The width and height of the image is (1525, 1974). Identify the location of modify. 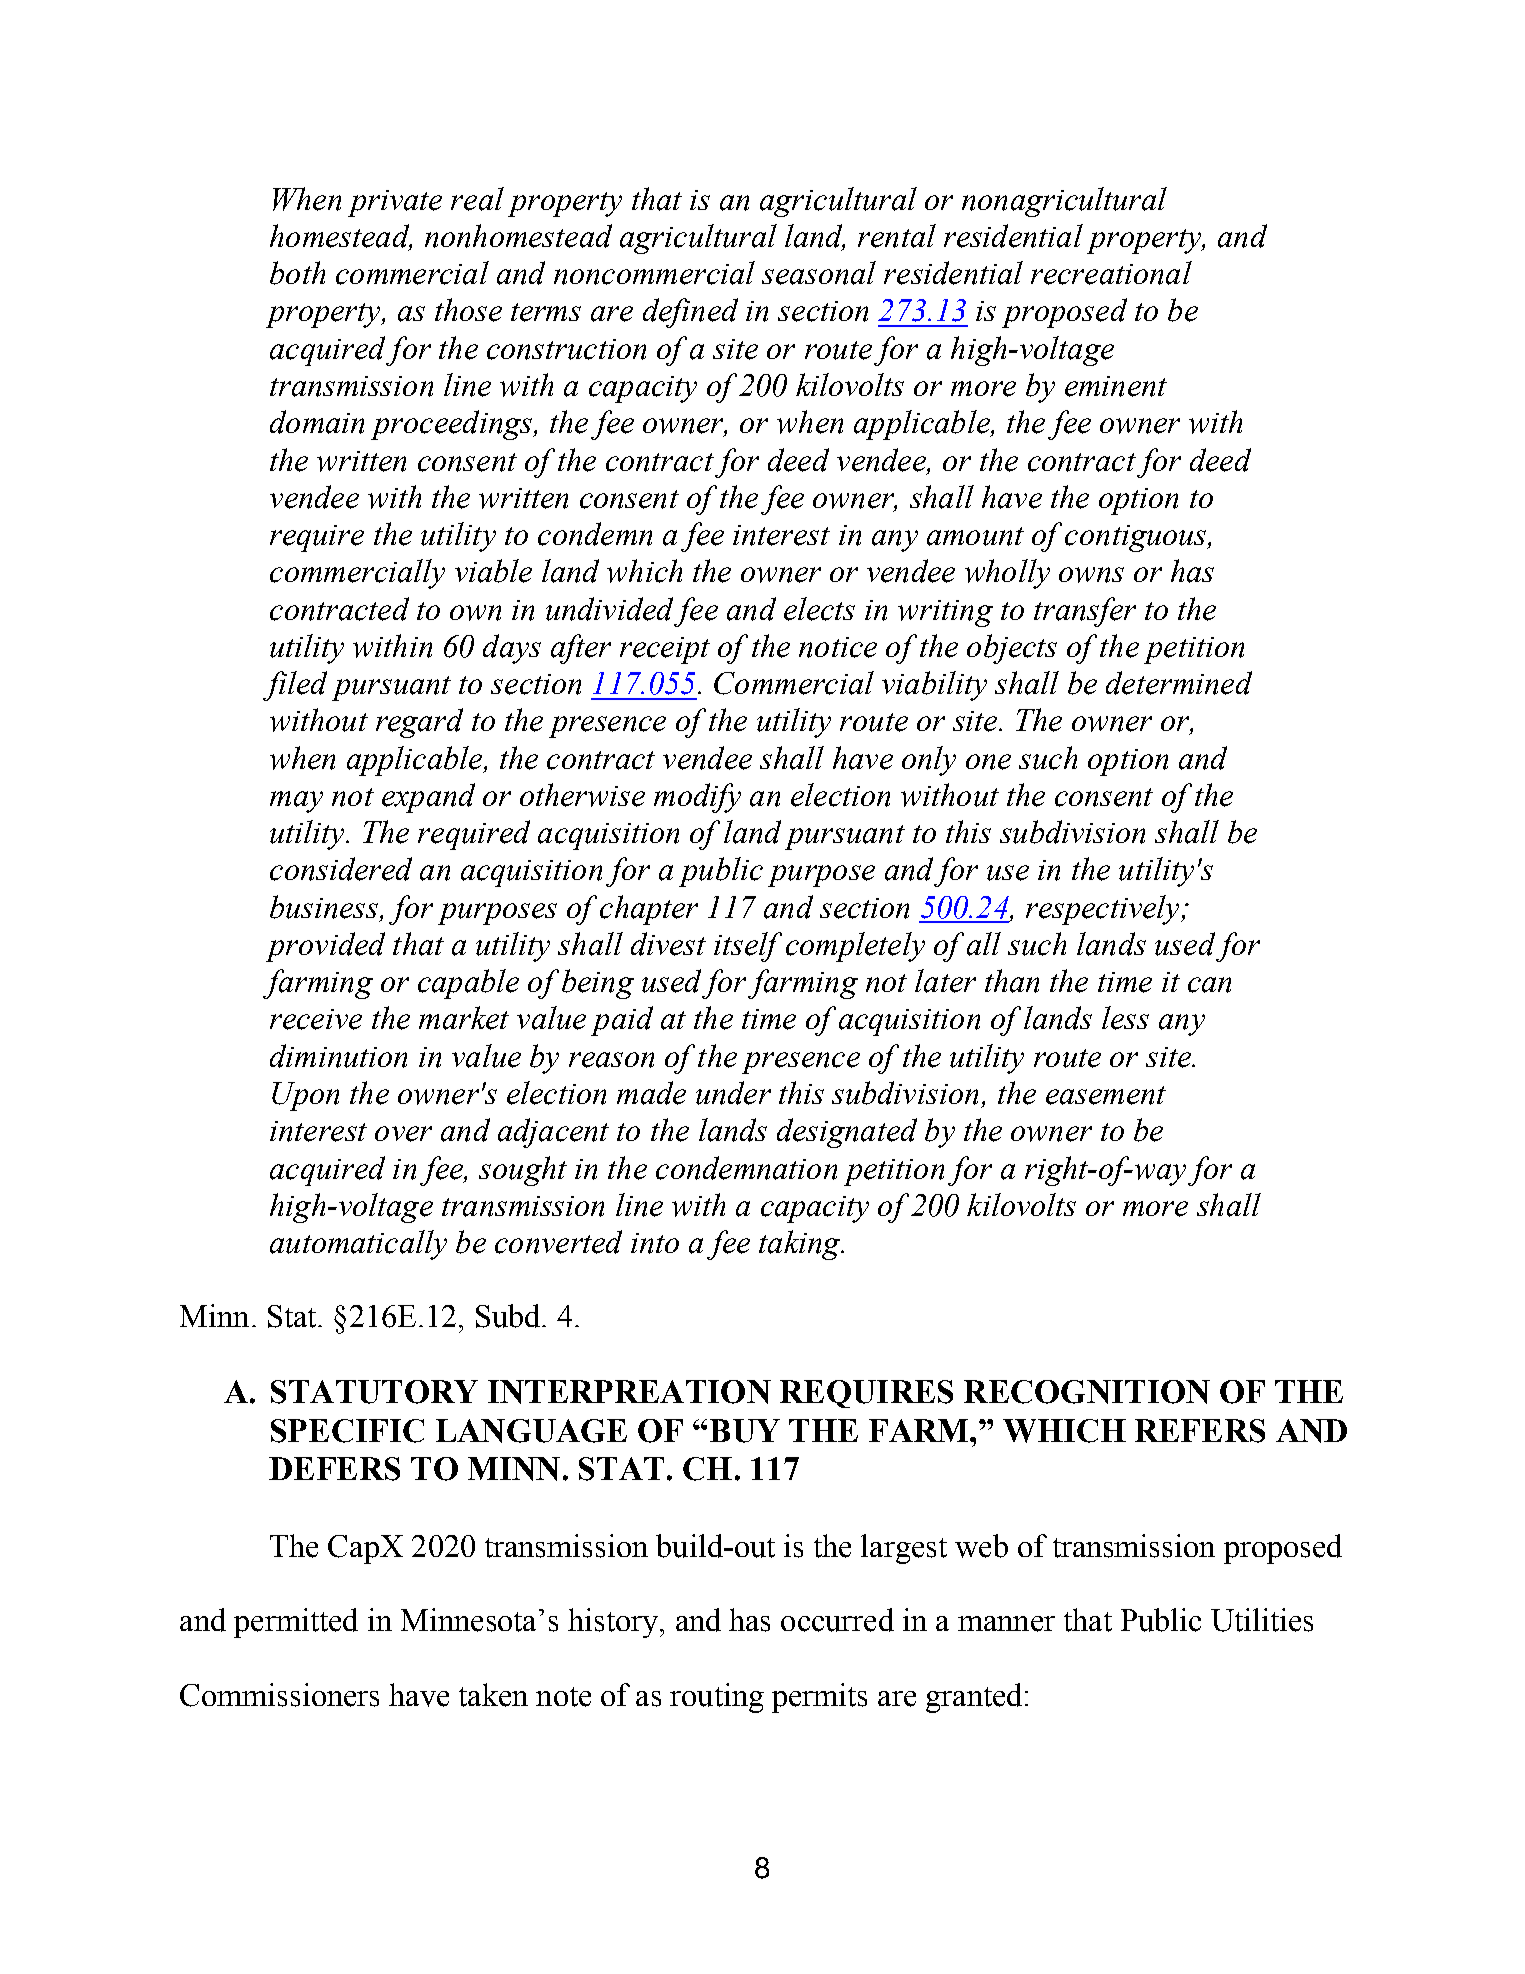
(697, 798).
